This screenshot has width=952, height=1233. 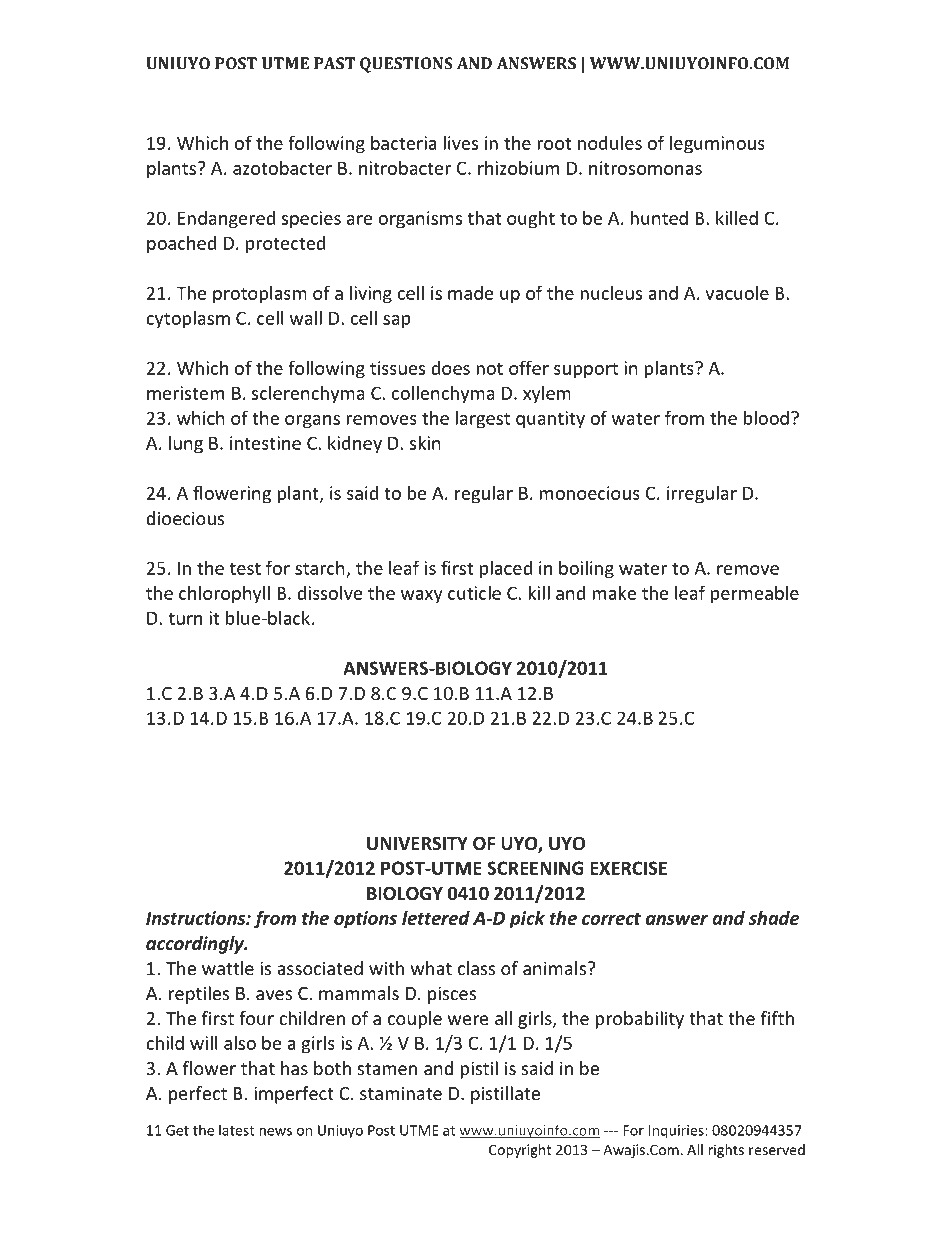 I want to click on leguminous, so click(x=717, y=145).
